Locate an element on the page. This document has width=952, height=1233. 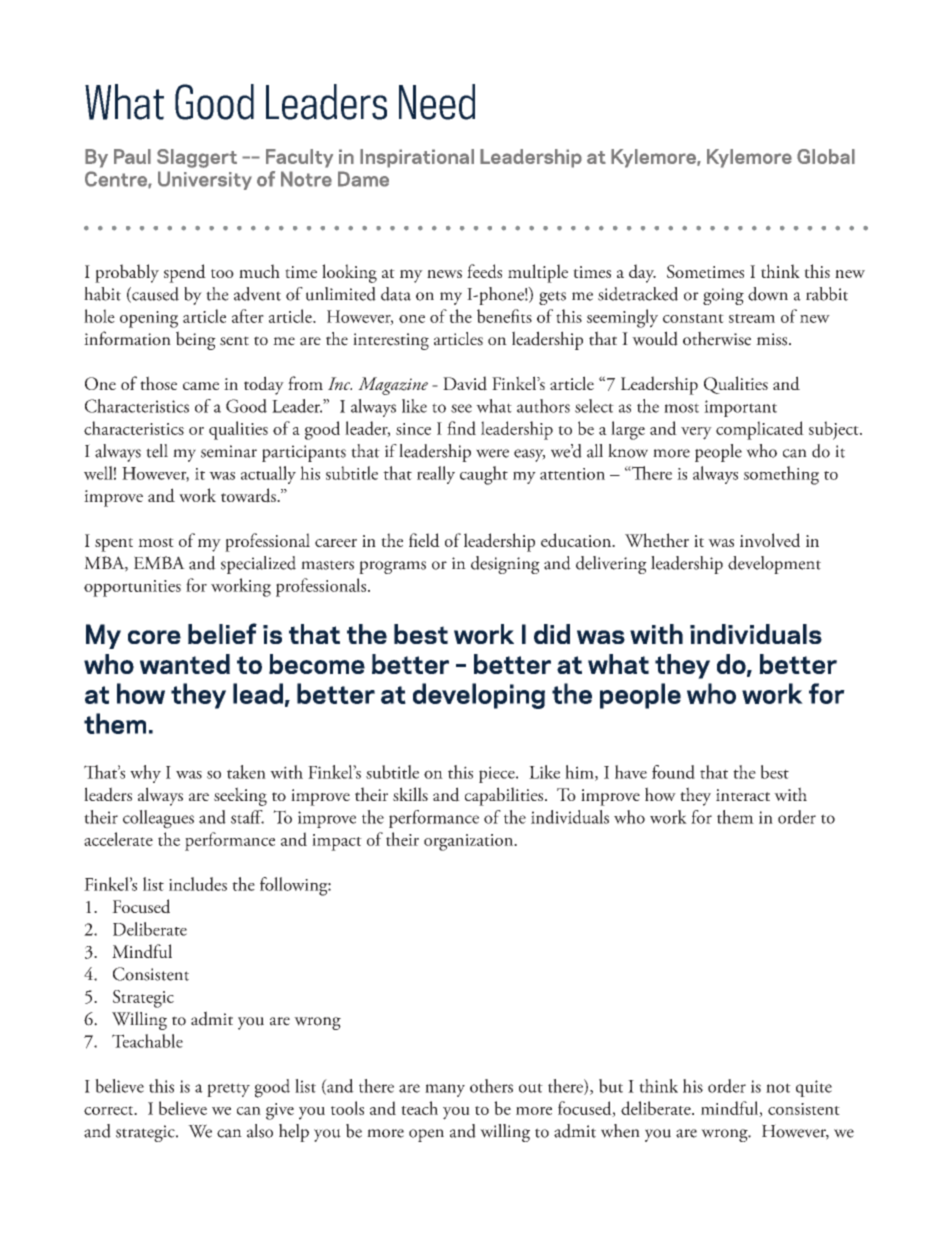
Paul is located at coordinates (132, 156).
